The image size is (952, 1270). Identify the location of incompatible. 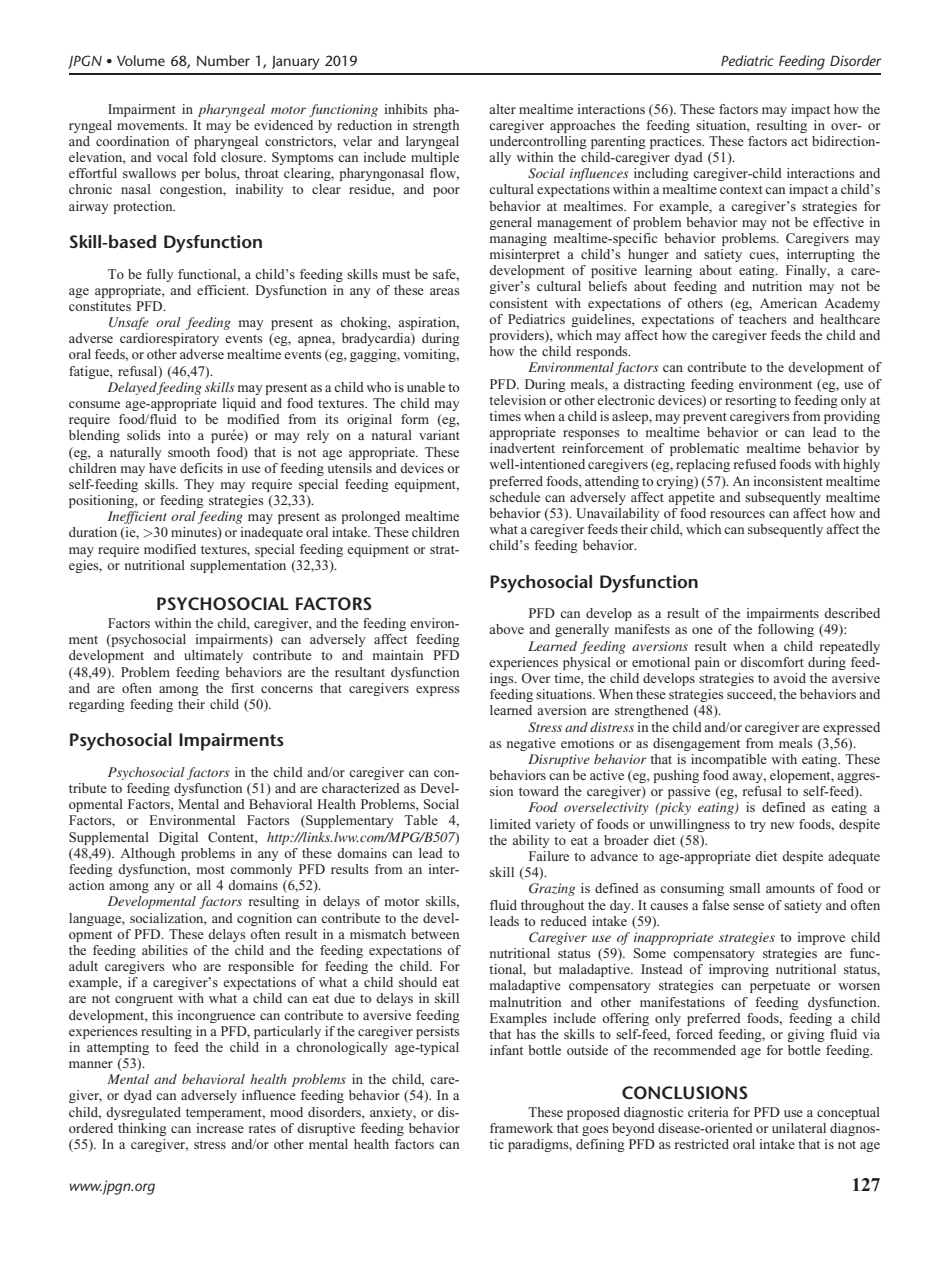
(729, 760).
